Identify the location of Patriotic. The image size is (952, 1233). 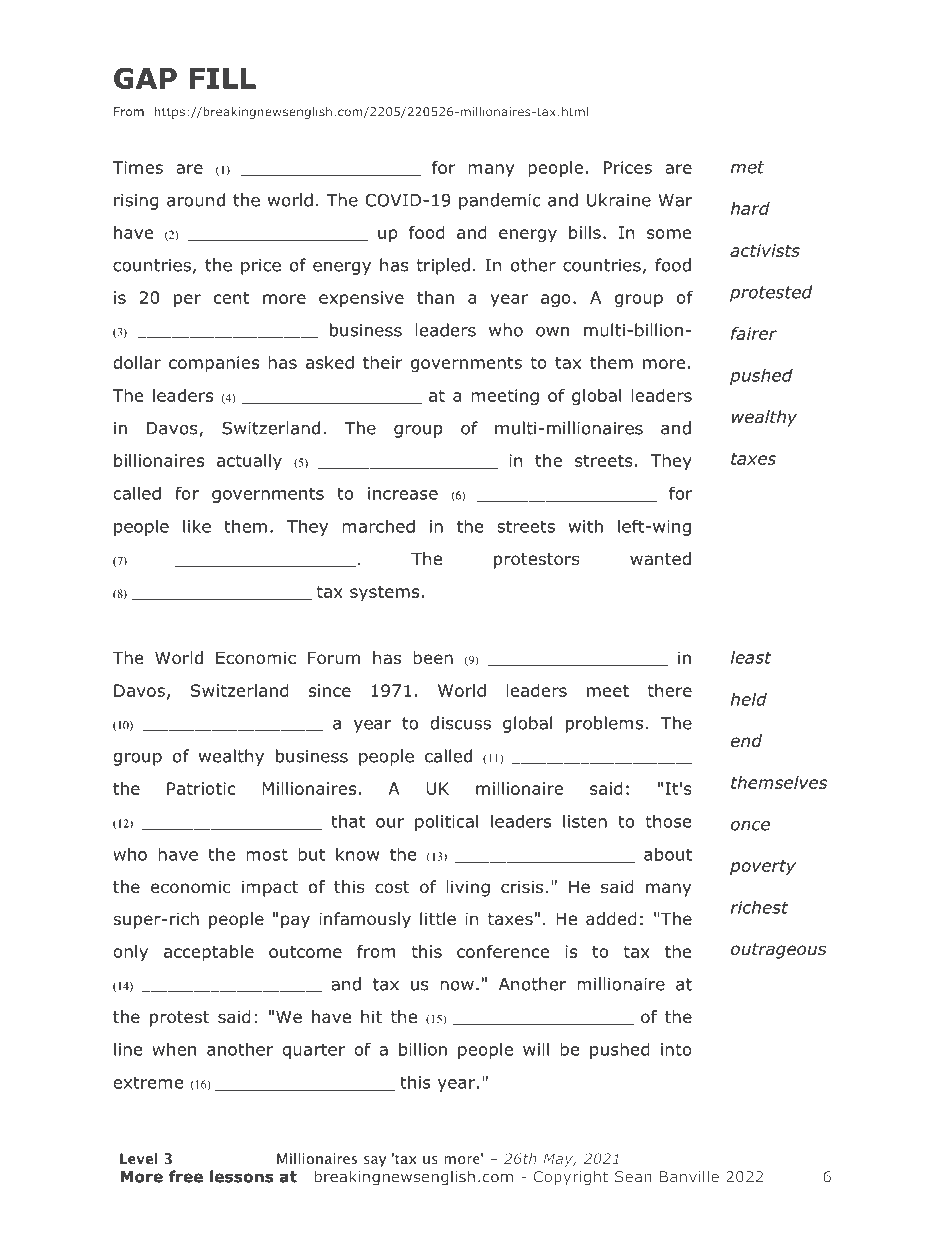
(201, 788).
